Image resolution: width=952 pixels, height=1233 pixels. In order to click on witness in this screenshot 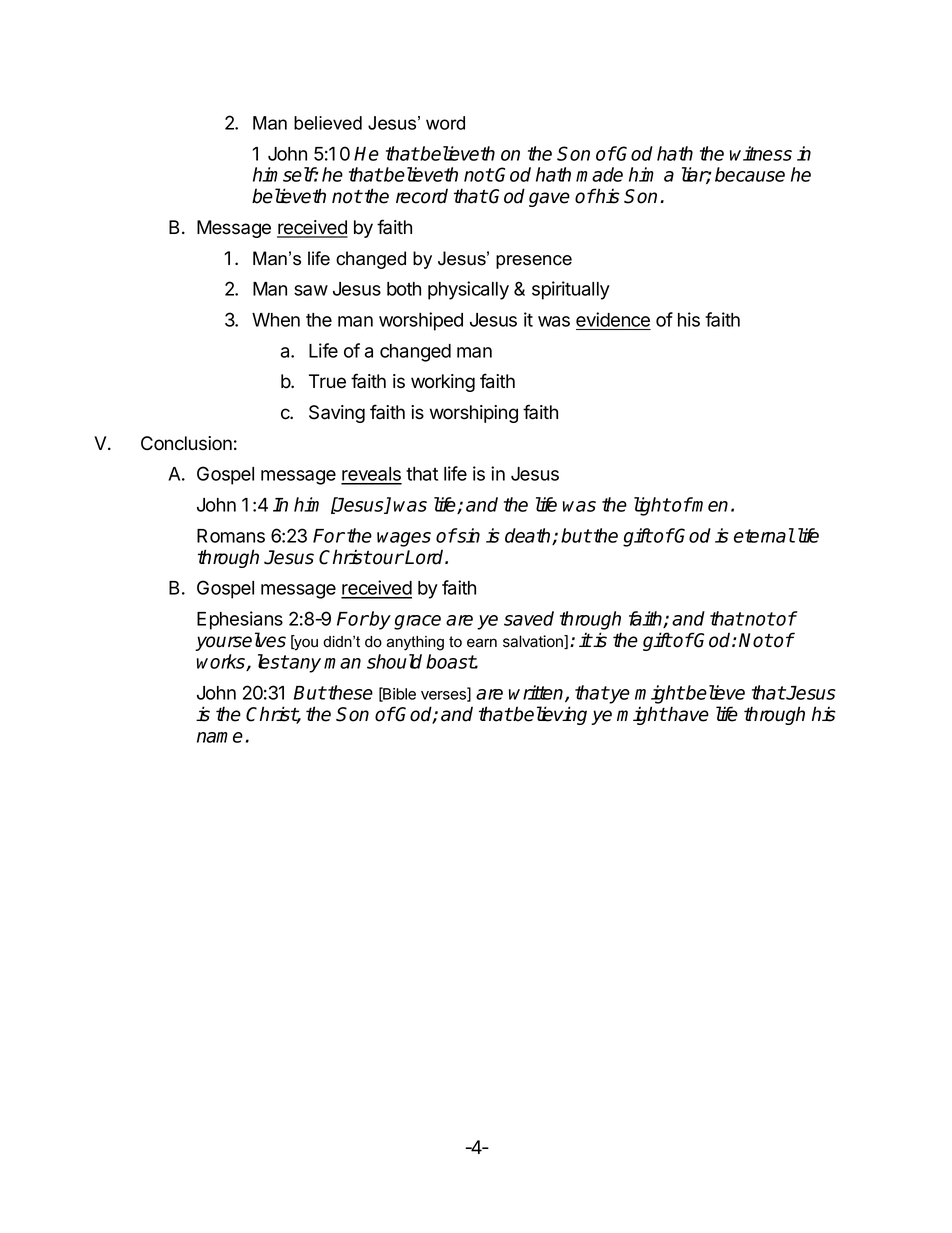, I will do `click(761, 153)`.
